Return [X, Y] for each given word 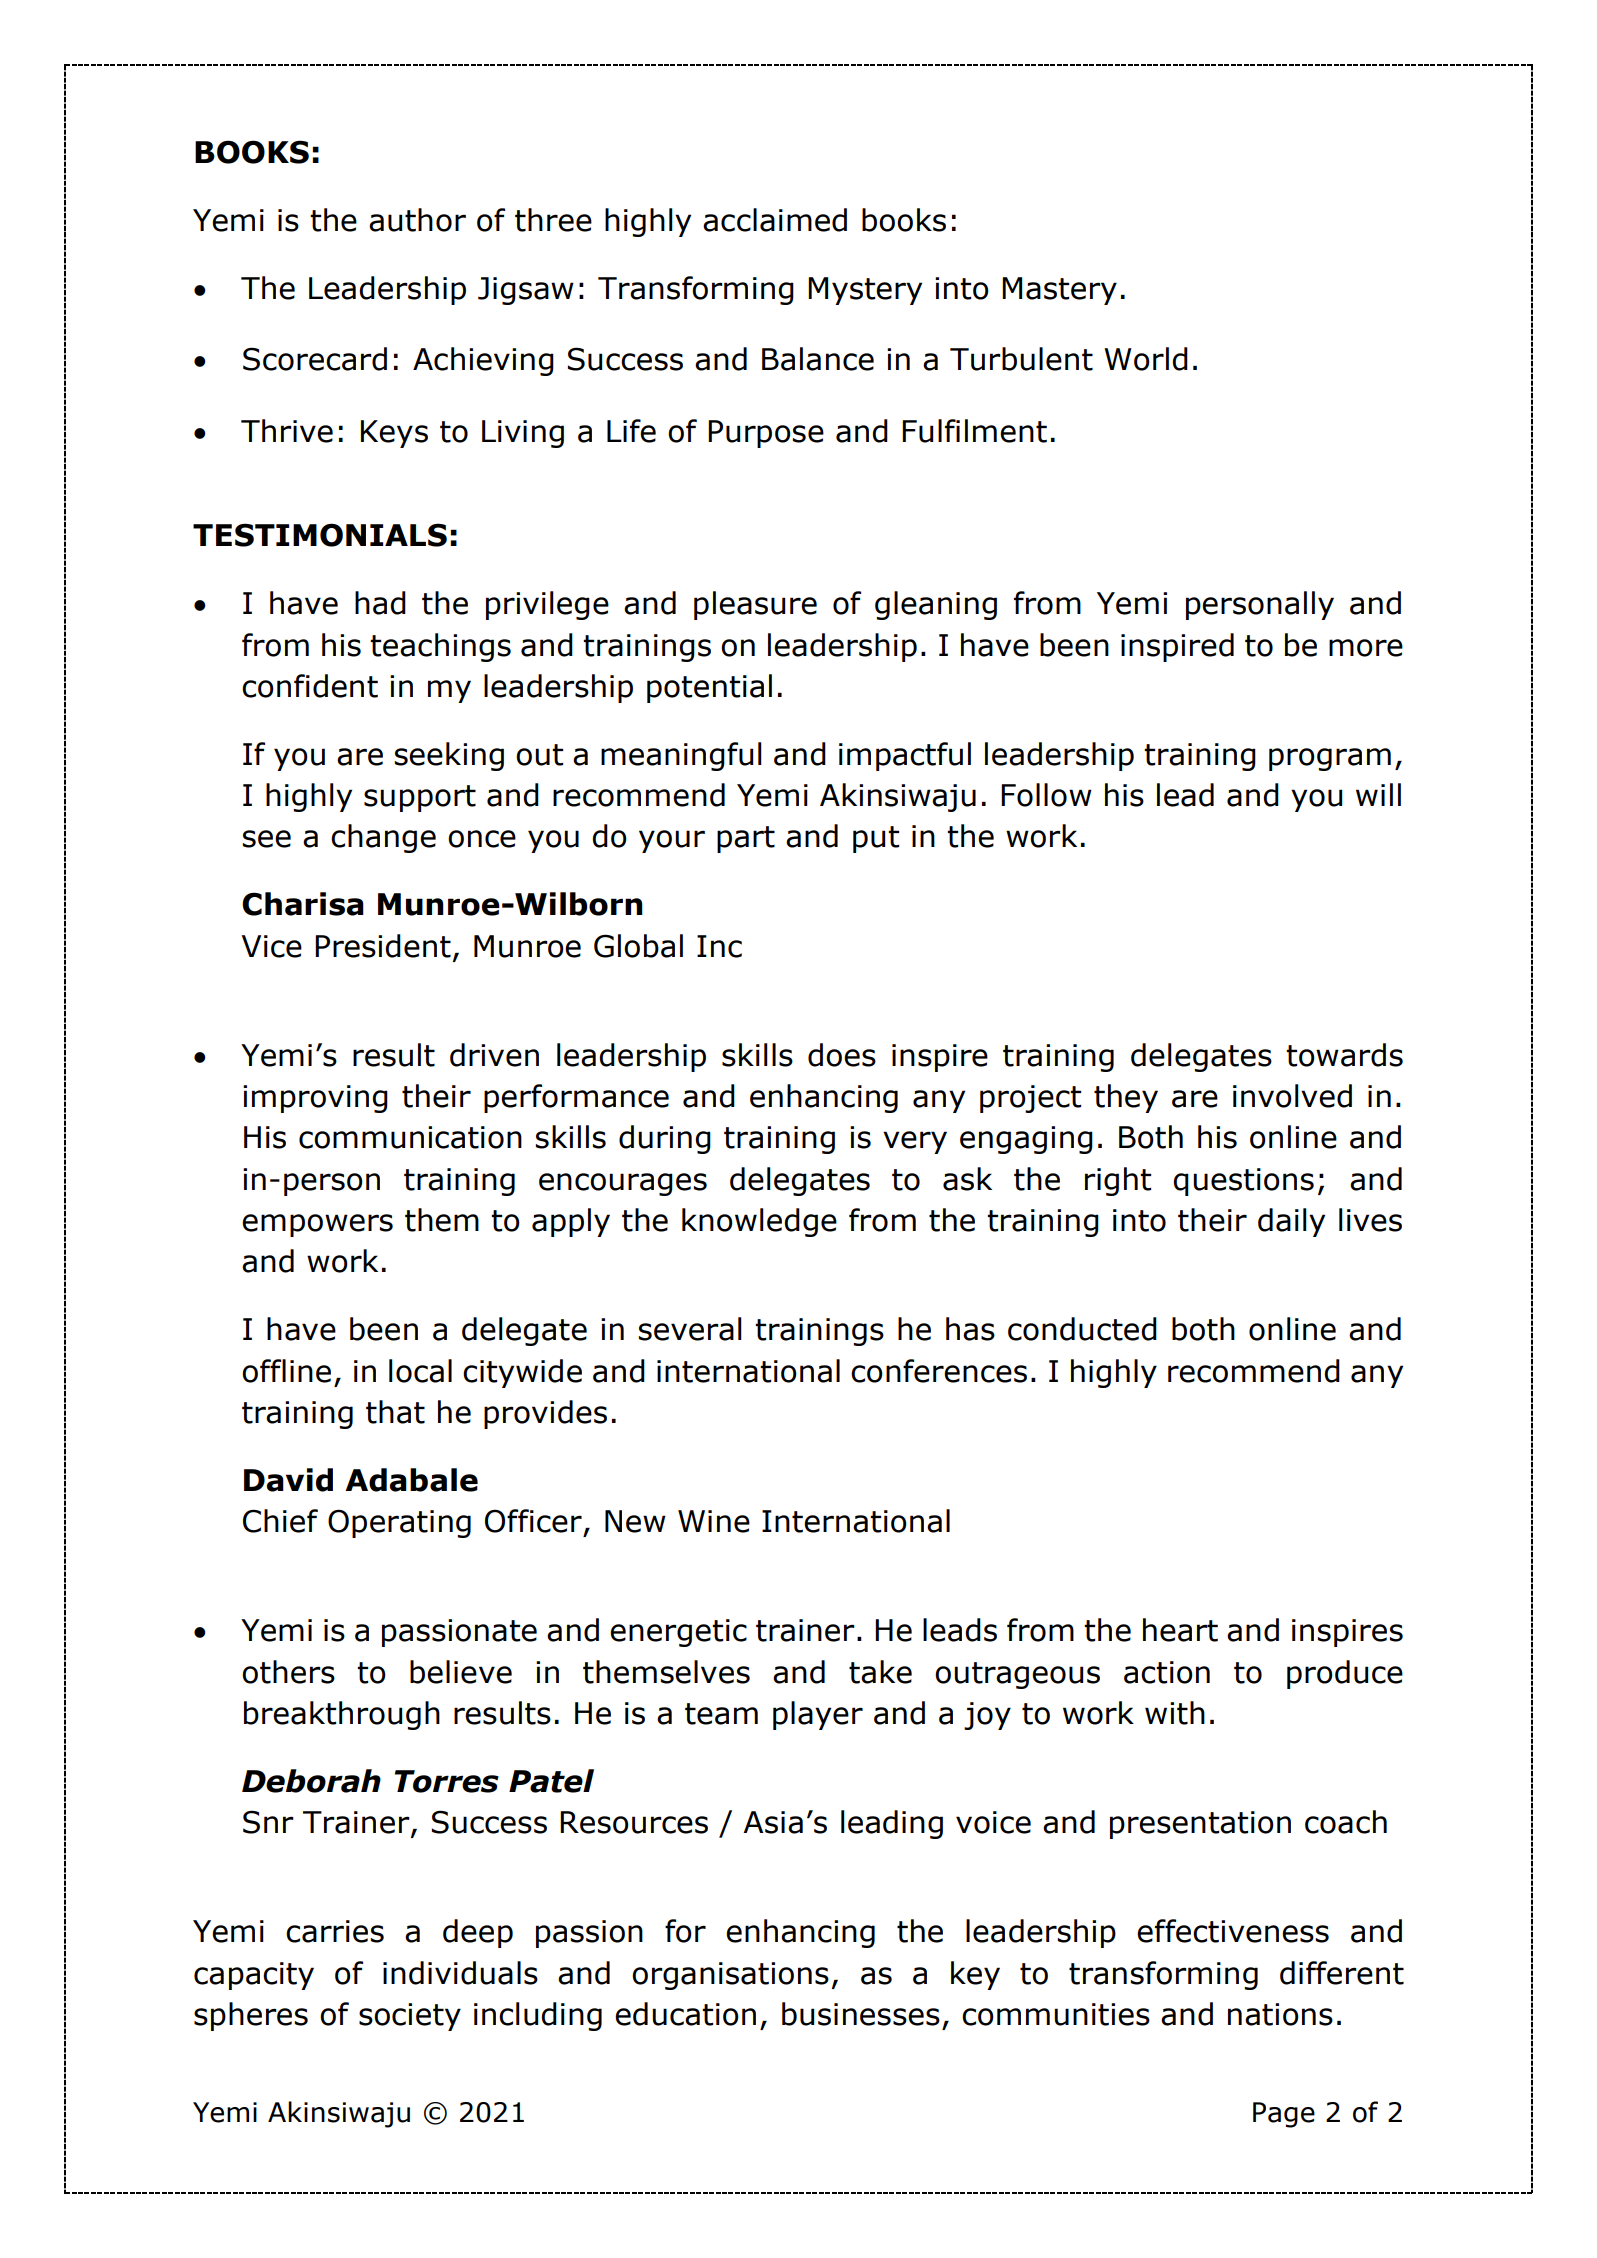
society [410, 2017]
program [1330, 759]
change [383, 838]
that [395, 1412]
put [876, 839]
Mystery [865, 291]
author [417, 220]
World [1146, 359]
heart [1180, 1630]
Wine [714, 1521]
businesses [861, 2014]
